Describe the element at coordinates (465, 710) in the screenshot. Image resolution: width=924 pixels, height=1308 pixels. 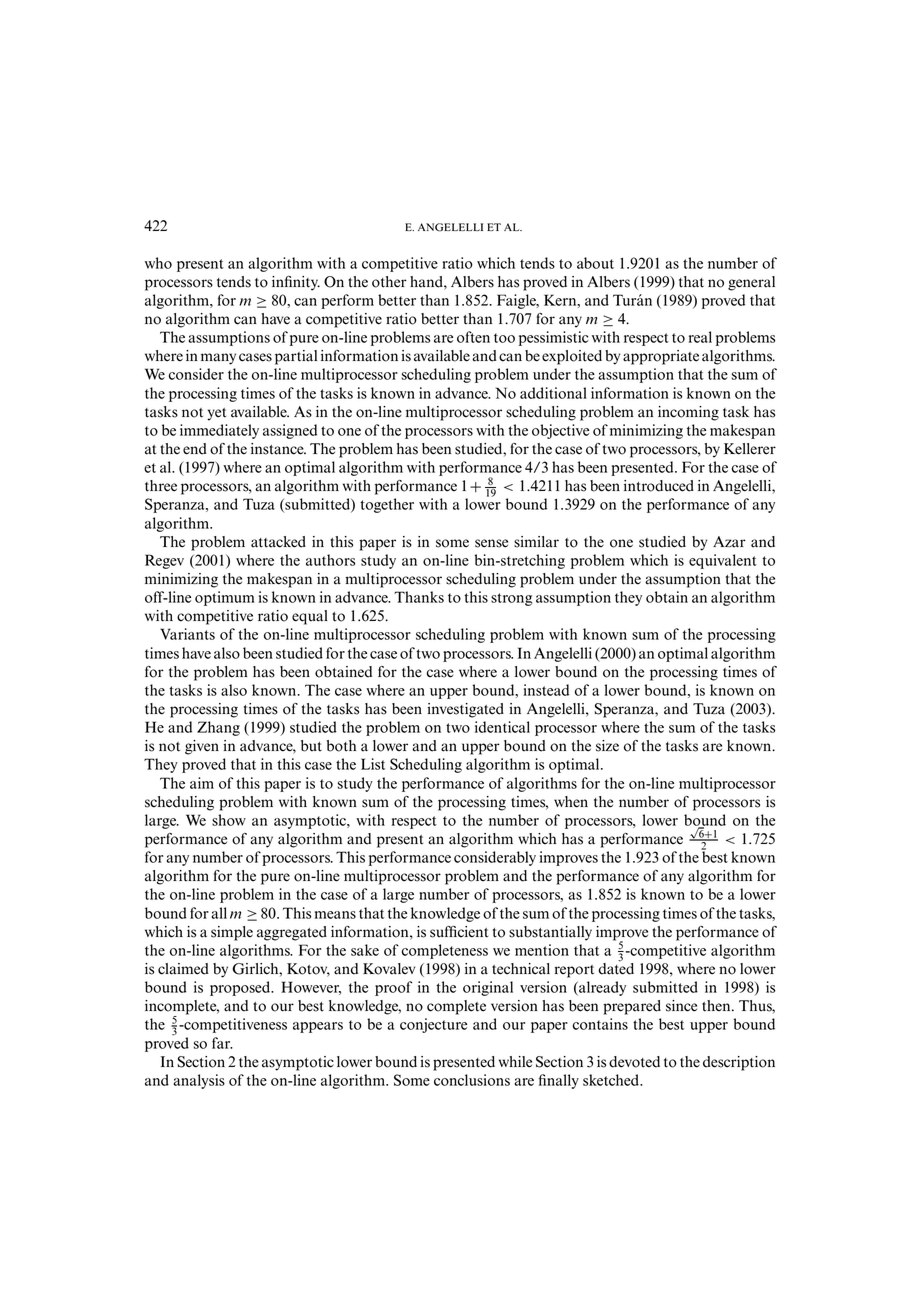
I see `investigated` at that location.
